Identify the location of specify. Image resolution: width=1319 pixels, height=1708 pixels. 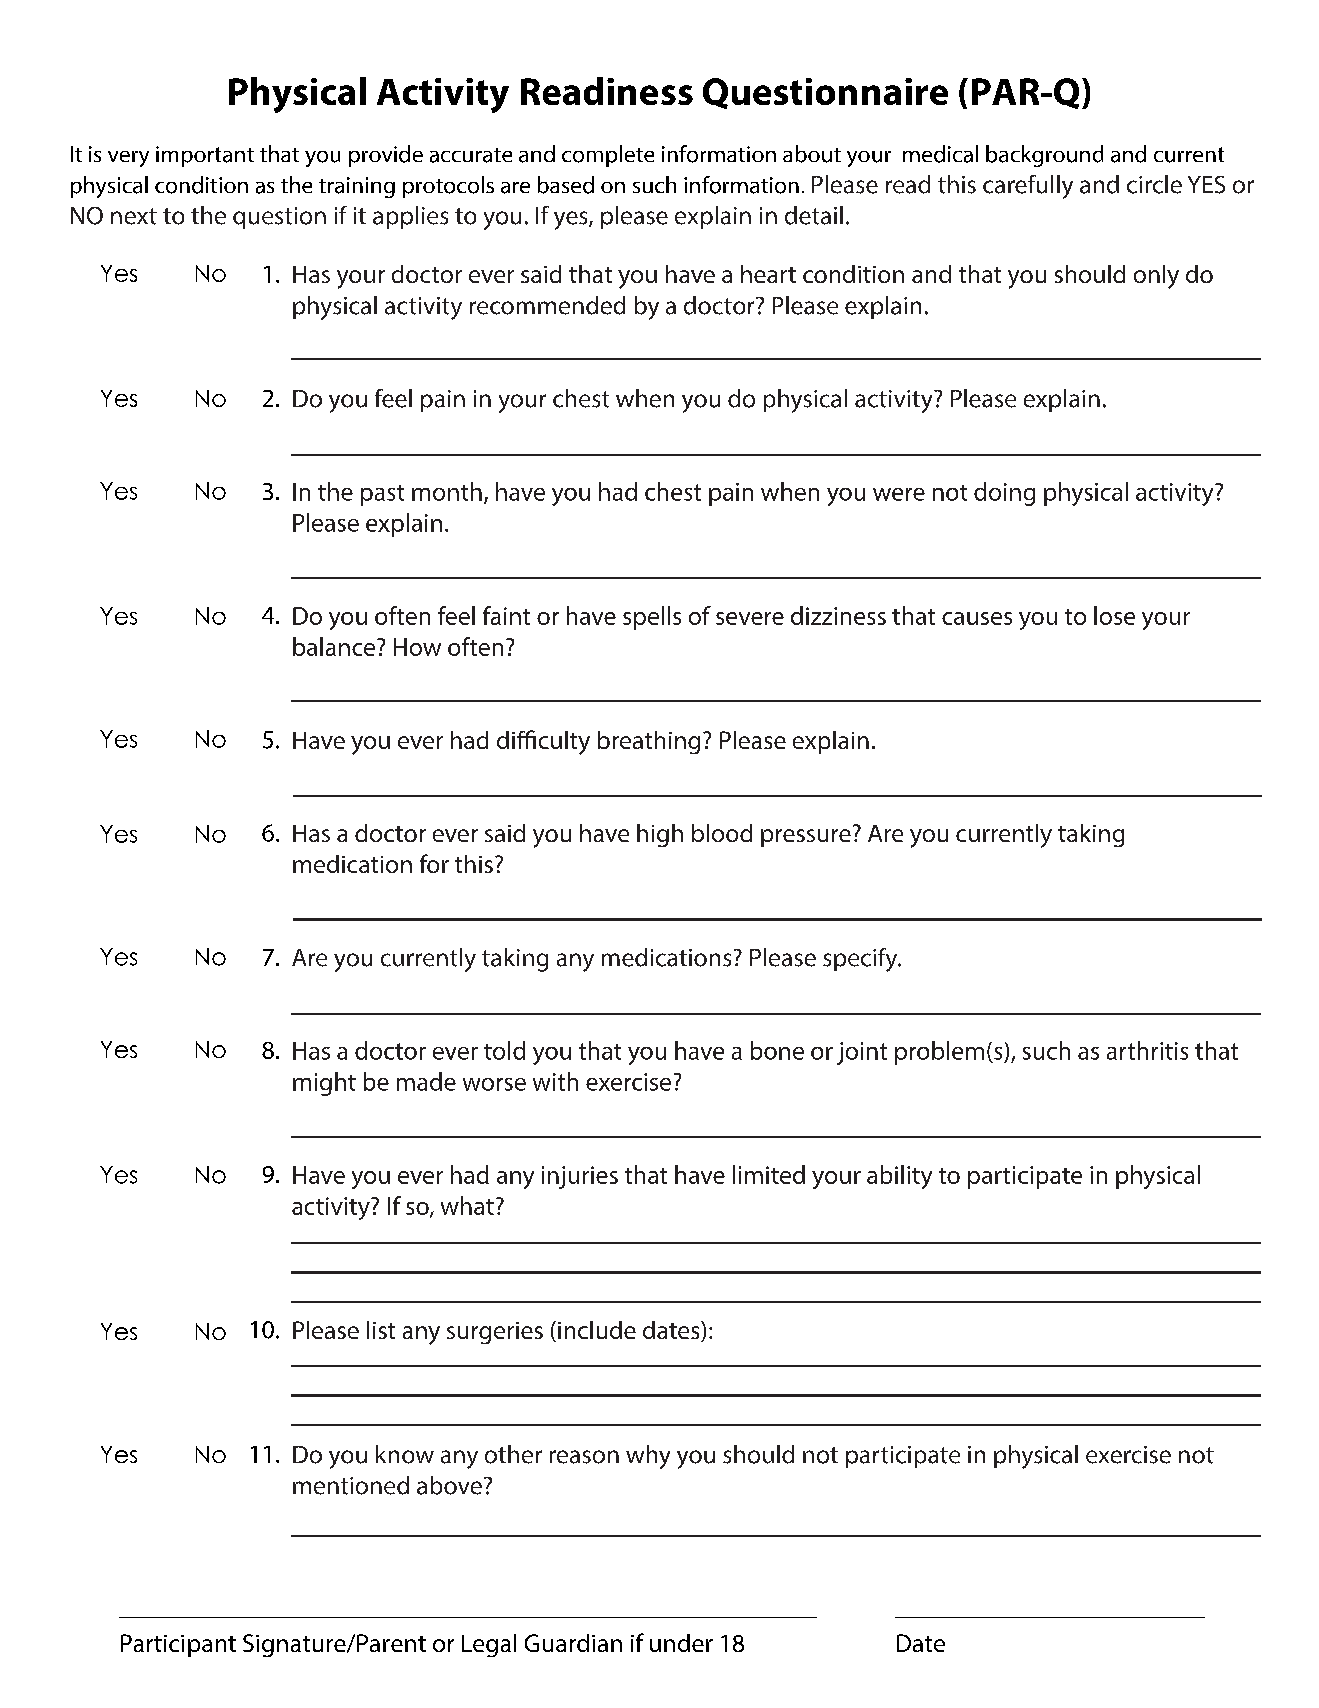
(861, 960).
